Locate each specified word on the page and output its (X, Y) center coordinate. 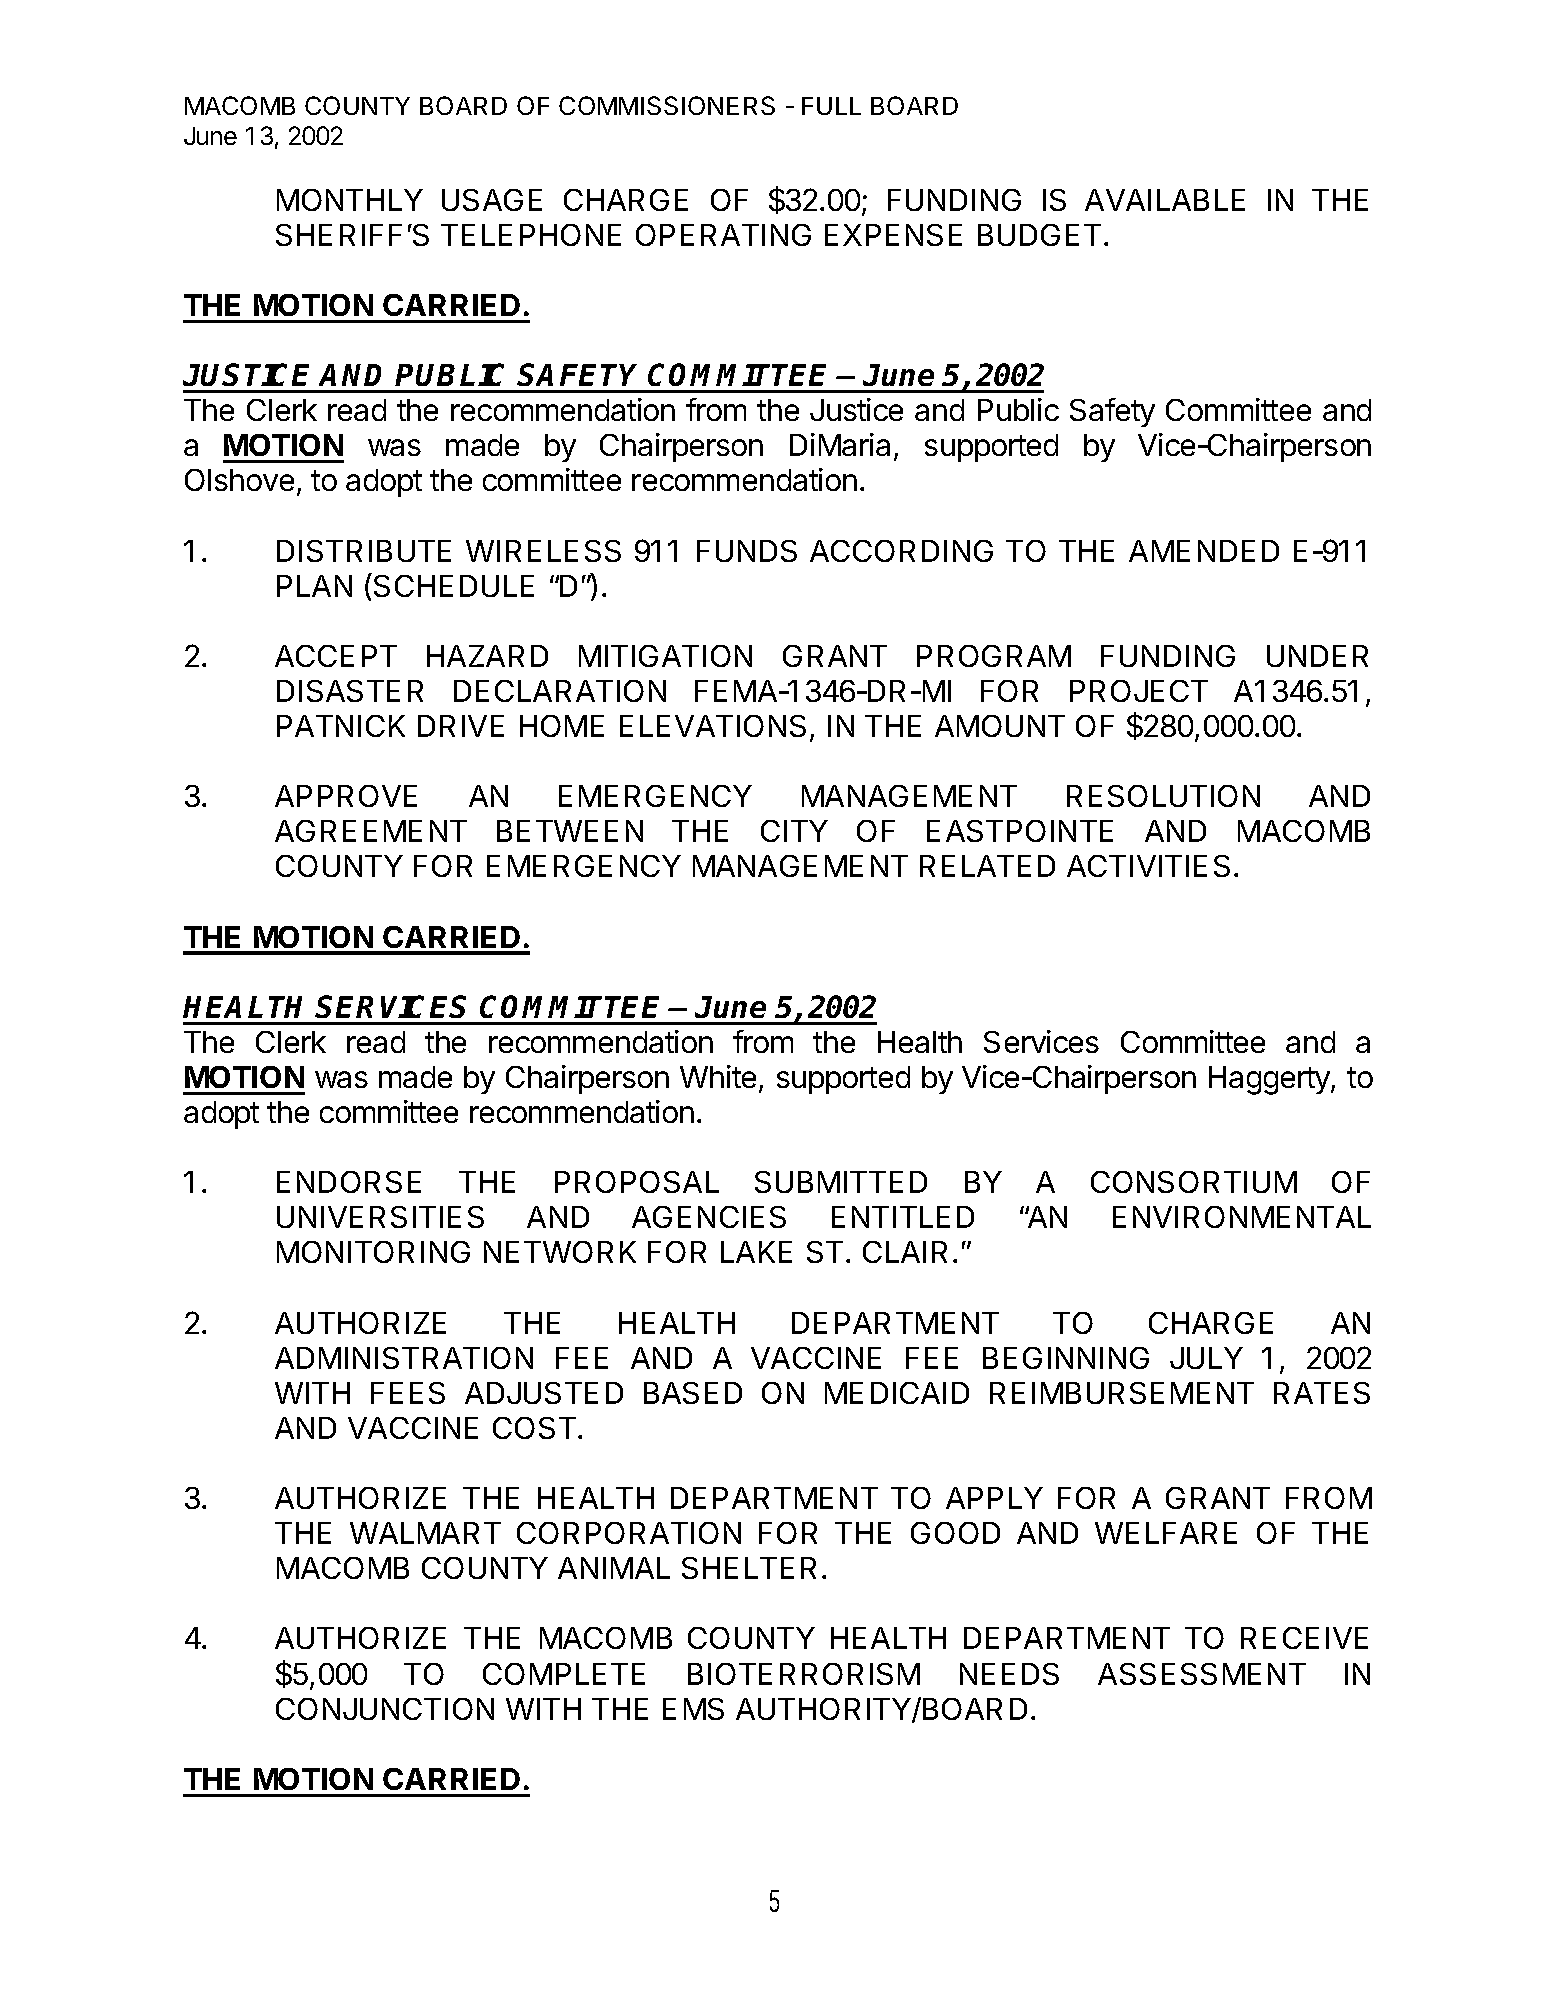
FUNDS (747, 551)
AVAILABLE (1165, 200)
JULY (1206, 1358)
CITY (794, 831)
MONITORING (373, 1252)
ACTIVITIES (1148, 866)
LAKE (756, 1252)
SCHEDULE (454, 586)
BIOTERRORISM (804, 1674)
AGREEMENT (371, 831)
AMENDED (1204, 551)
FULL (831, 106)
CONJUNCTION (385, 1709)
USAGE (492, 200)
